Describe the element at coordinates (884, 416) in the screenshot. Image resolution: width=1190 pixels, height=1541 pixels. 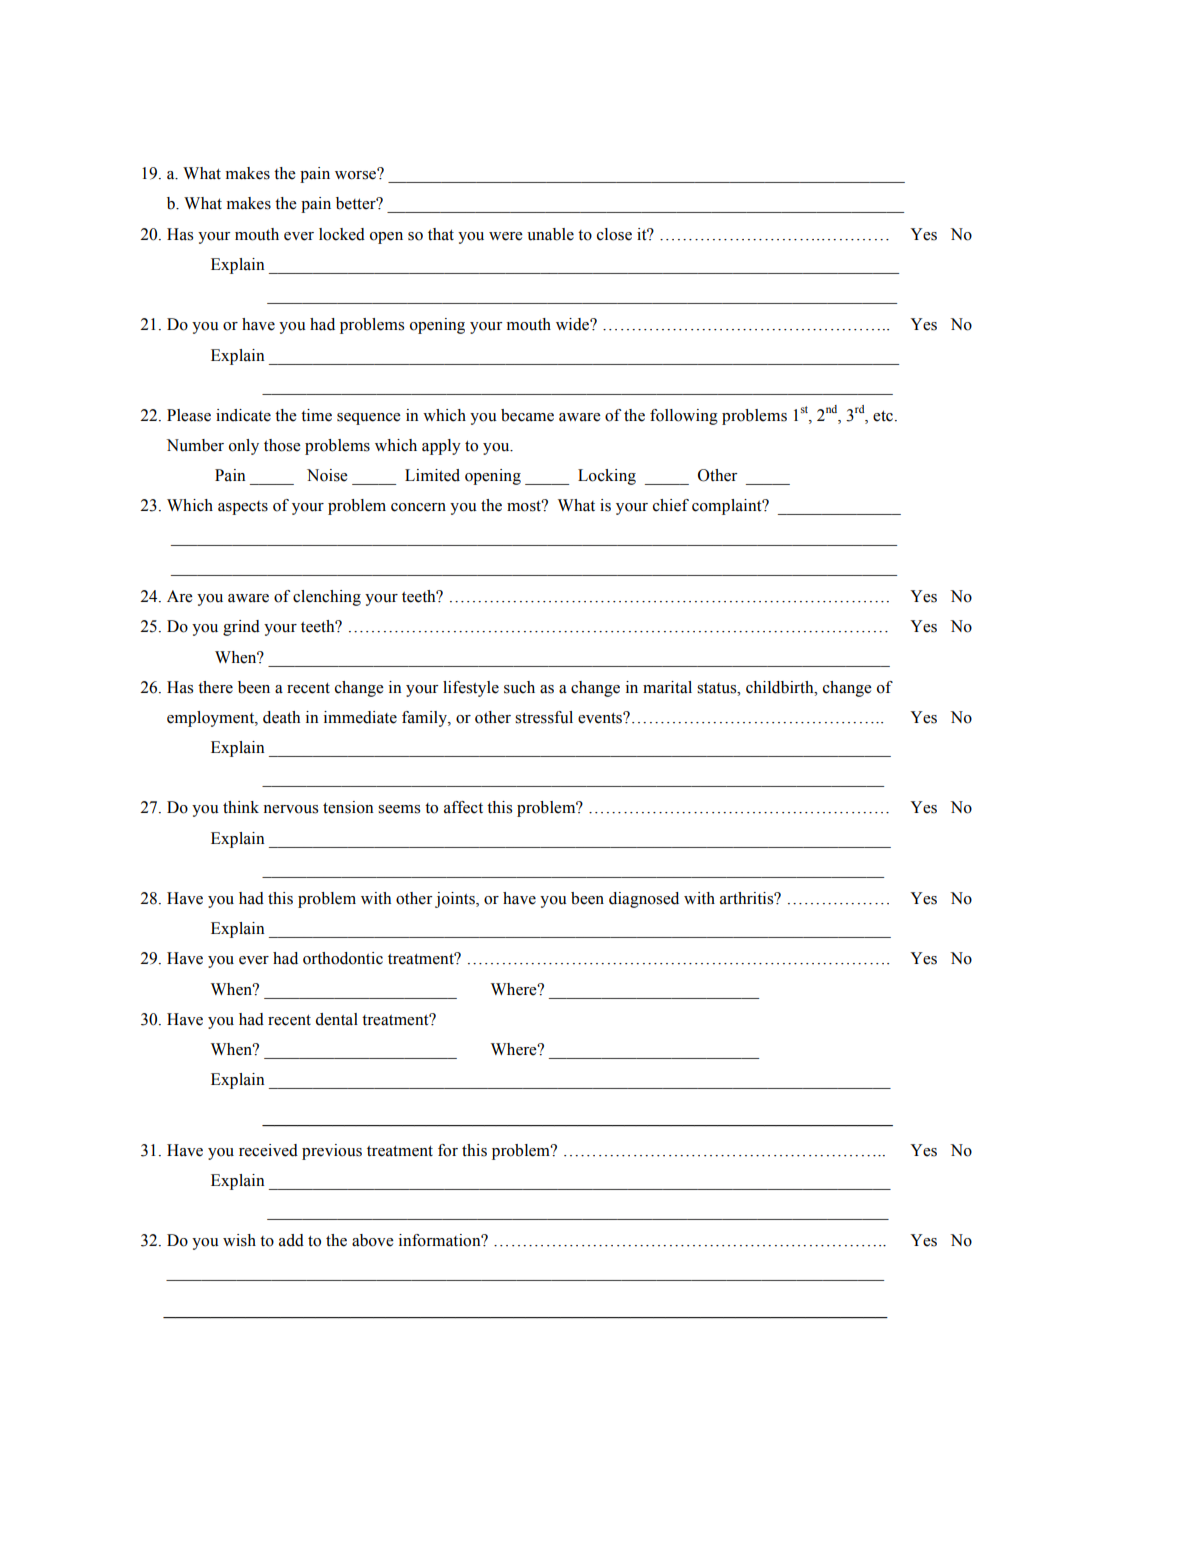
I see `etc` at that location.
